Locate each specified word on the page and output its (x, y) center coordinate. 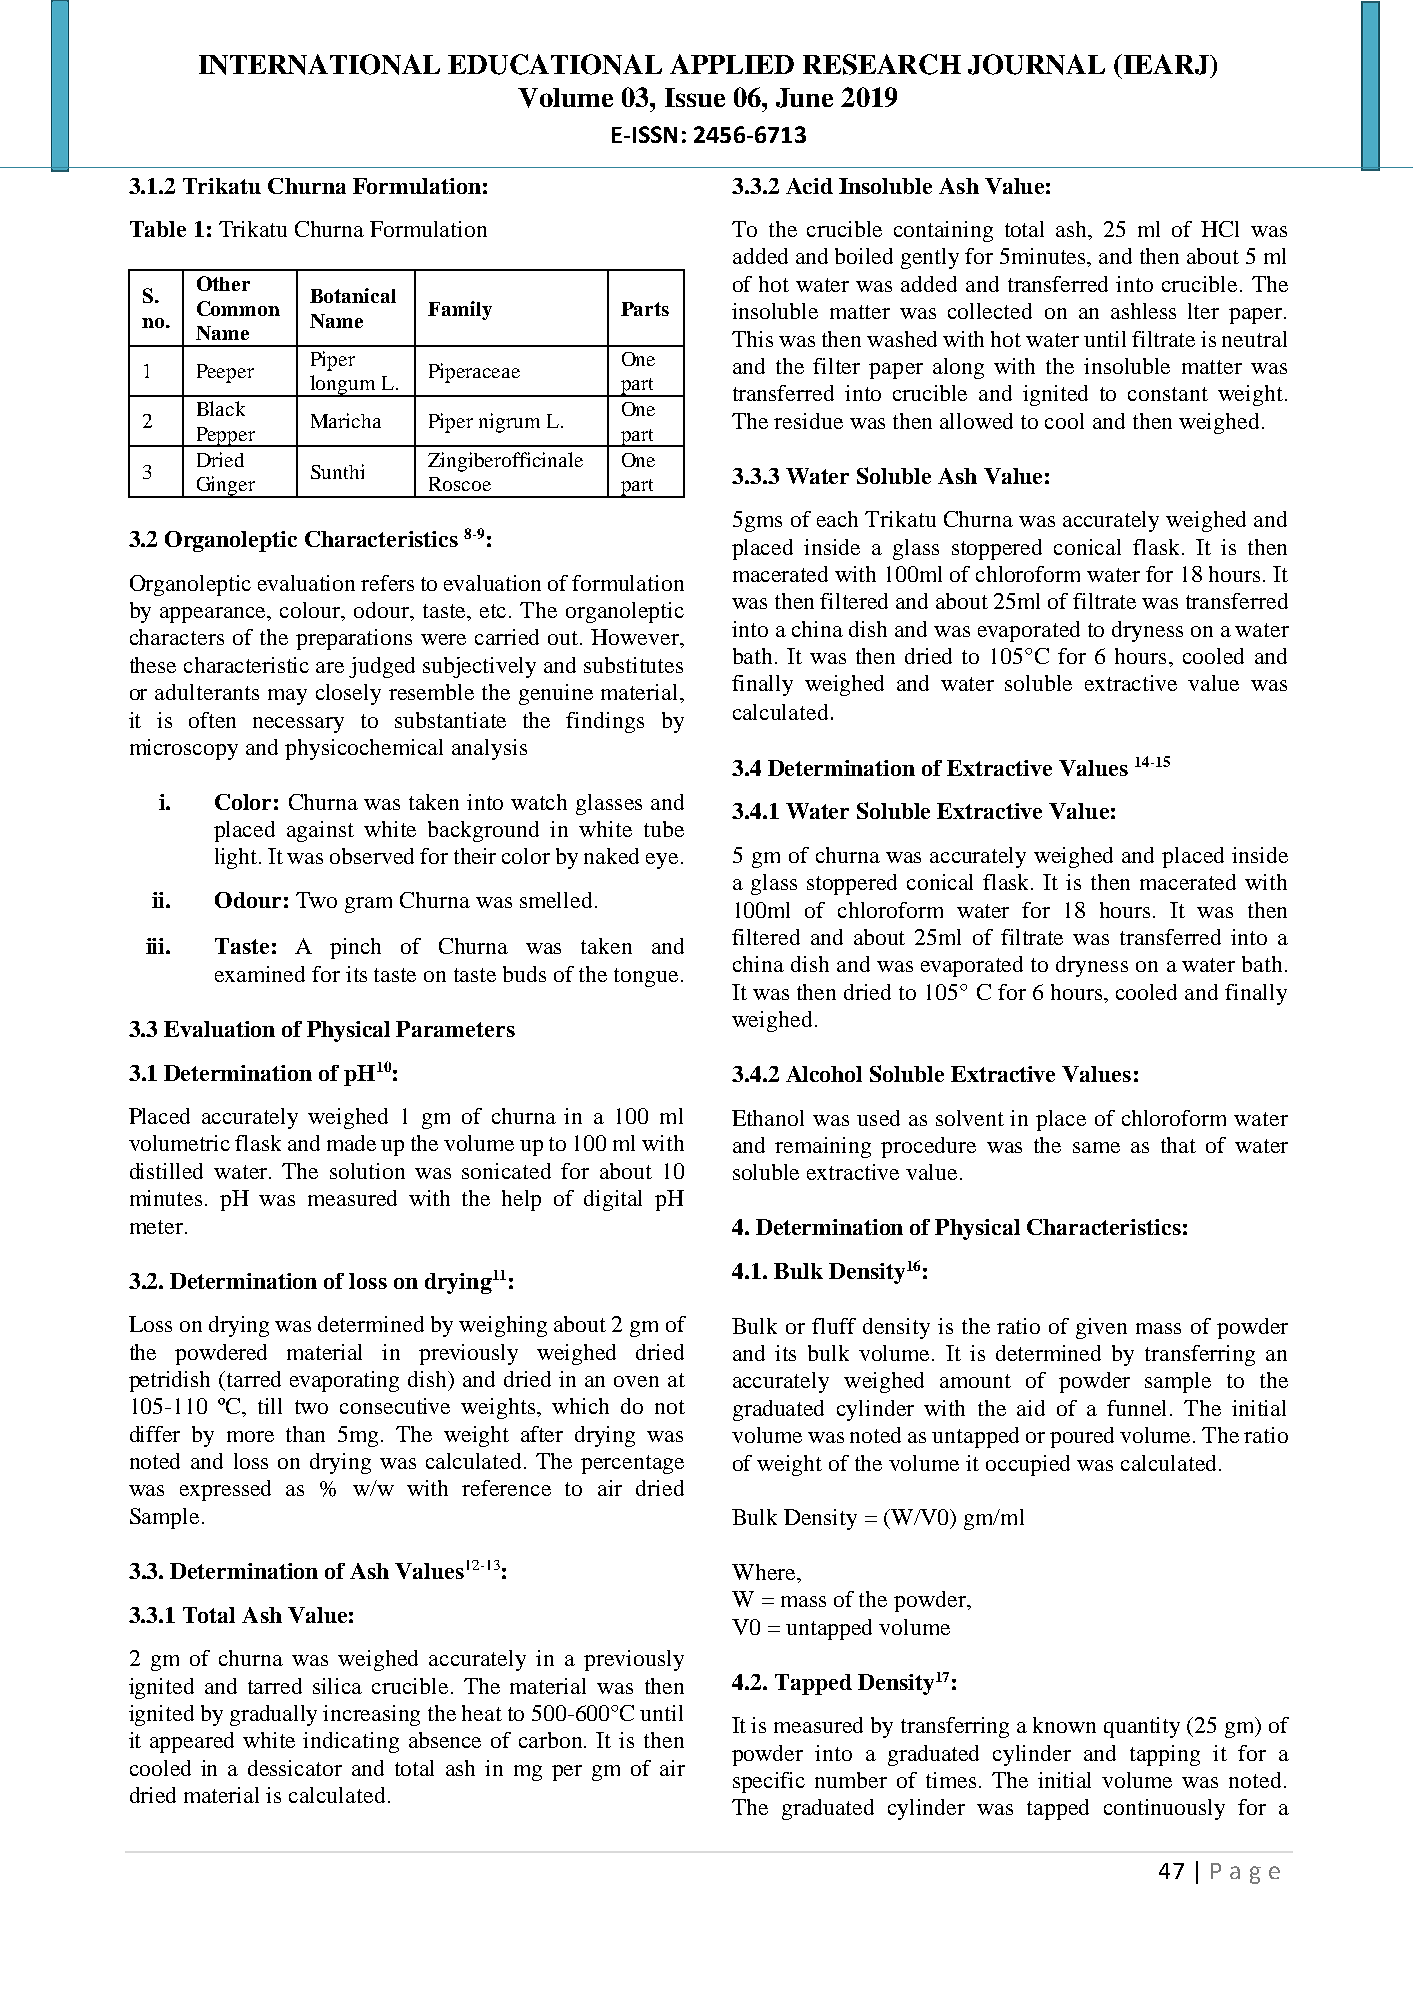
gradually (273, 1715)
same (1096, 1147)
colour (311, 611)
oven (636, 1381)
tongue (646, 977)
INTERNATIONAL (319, 64)
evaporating (344, 1381)
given (1101, 1328)
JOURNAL (1036, 64)
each (837, 519)
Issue (695, 97)
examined (260, 974)
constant (1168, 394)
